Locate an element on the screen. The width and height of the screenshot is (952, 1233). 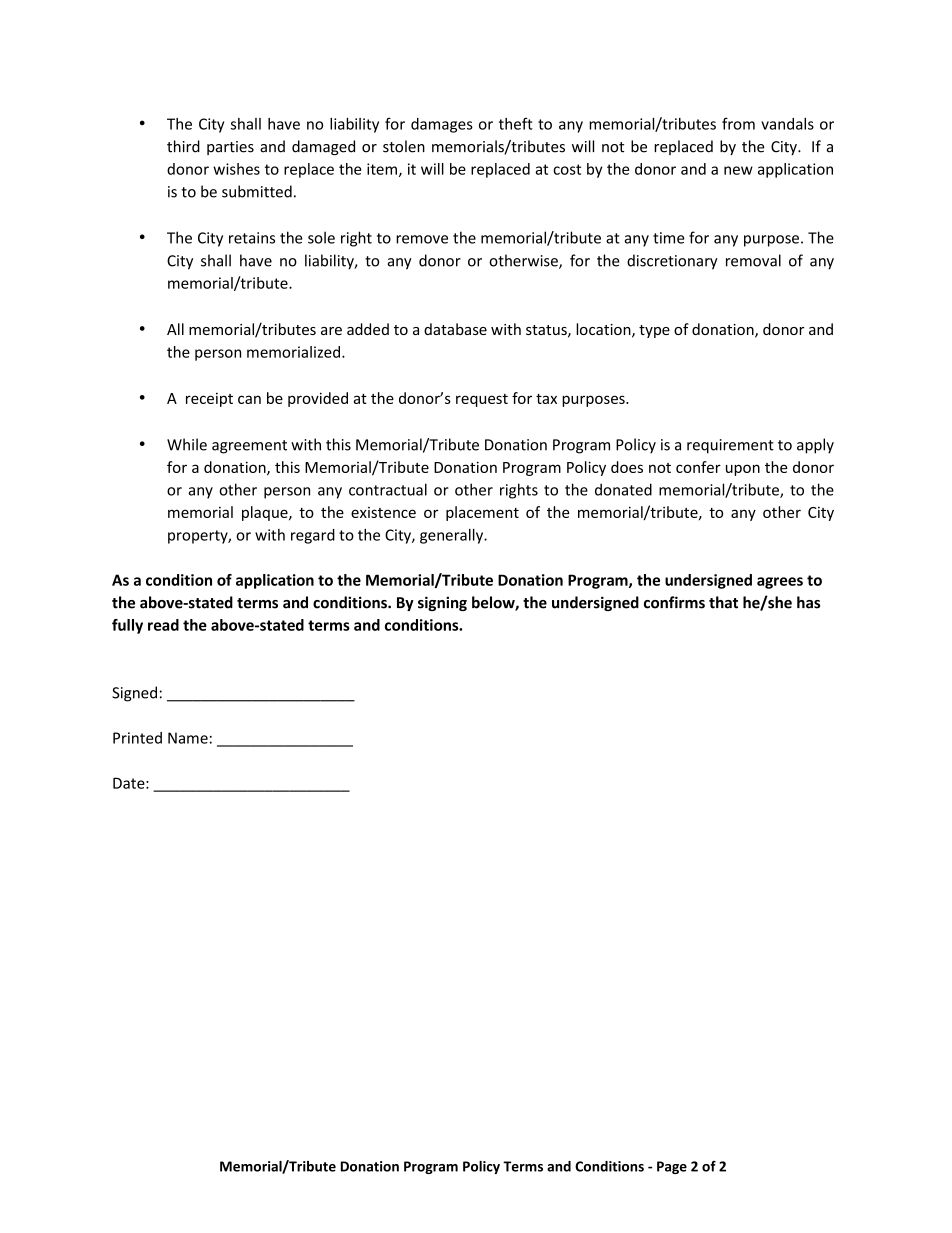
Page is located at coordinates (672, 1167).
